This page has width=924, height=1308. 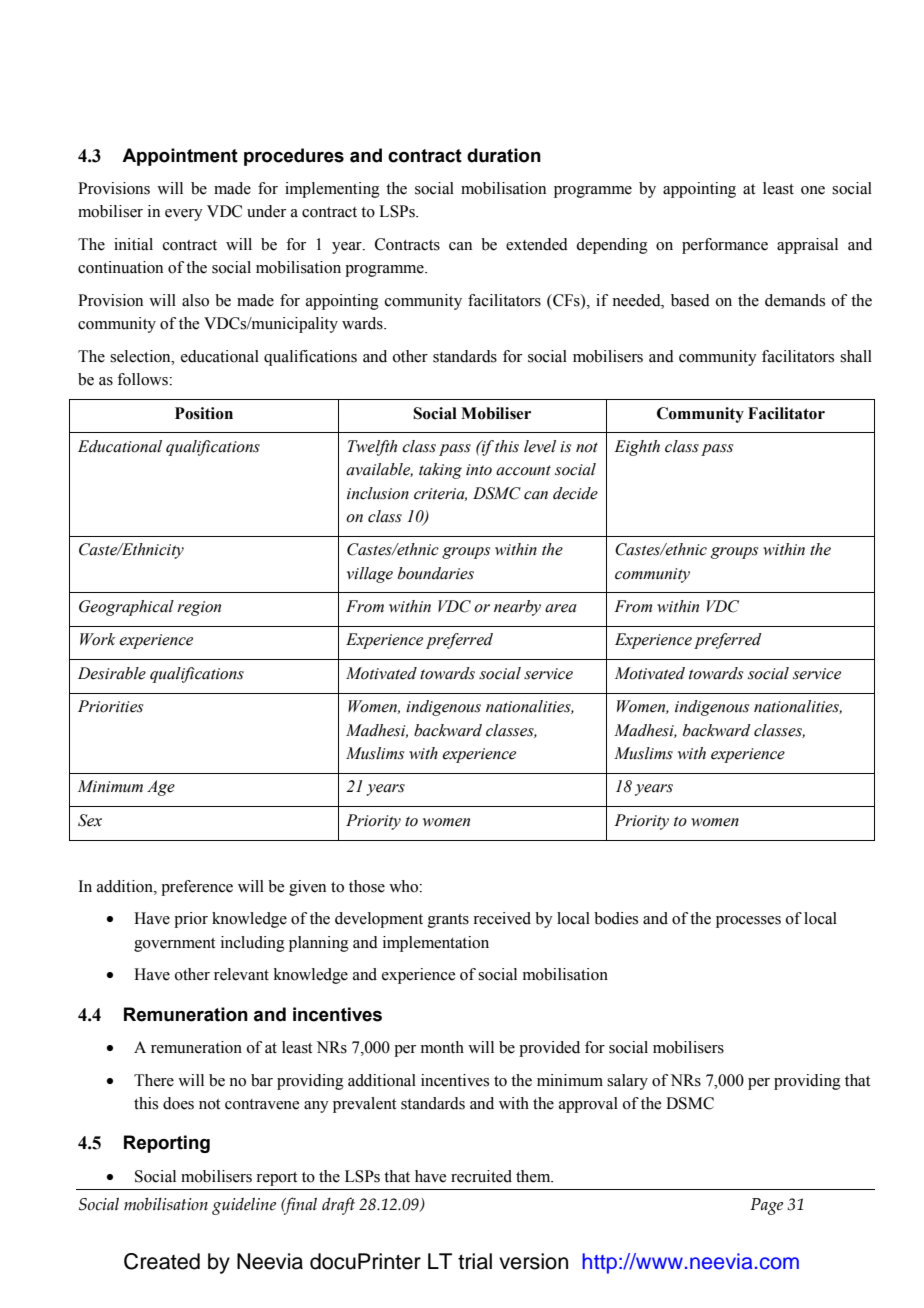 I want to click on trial, so click(x=475, y=1261).
